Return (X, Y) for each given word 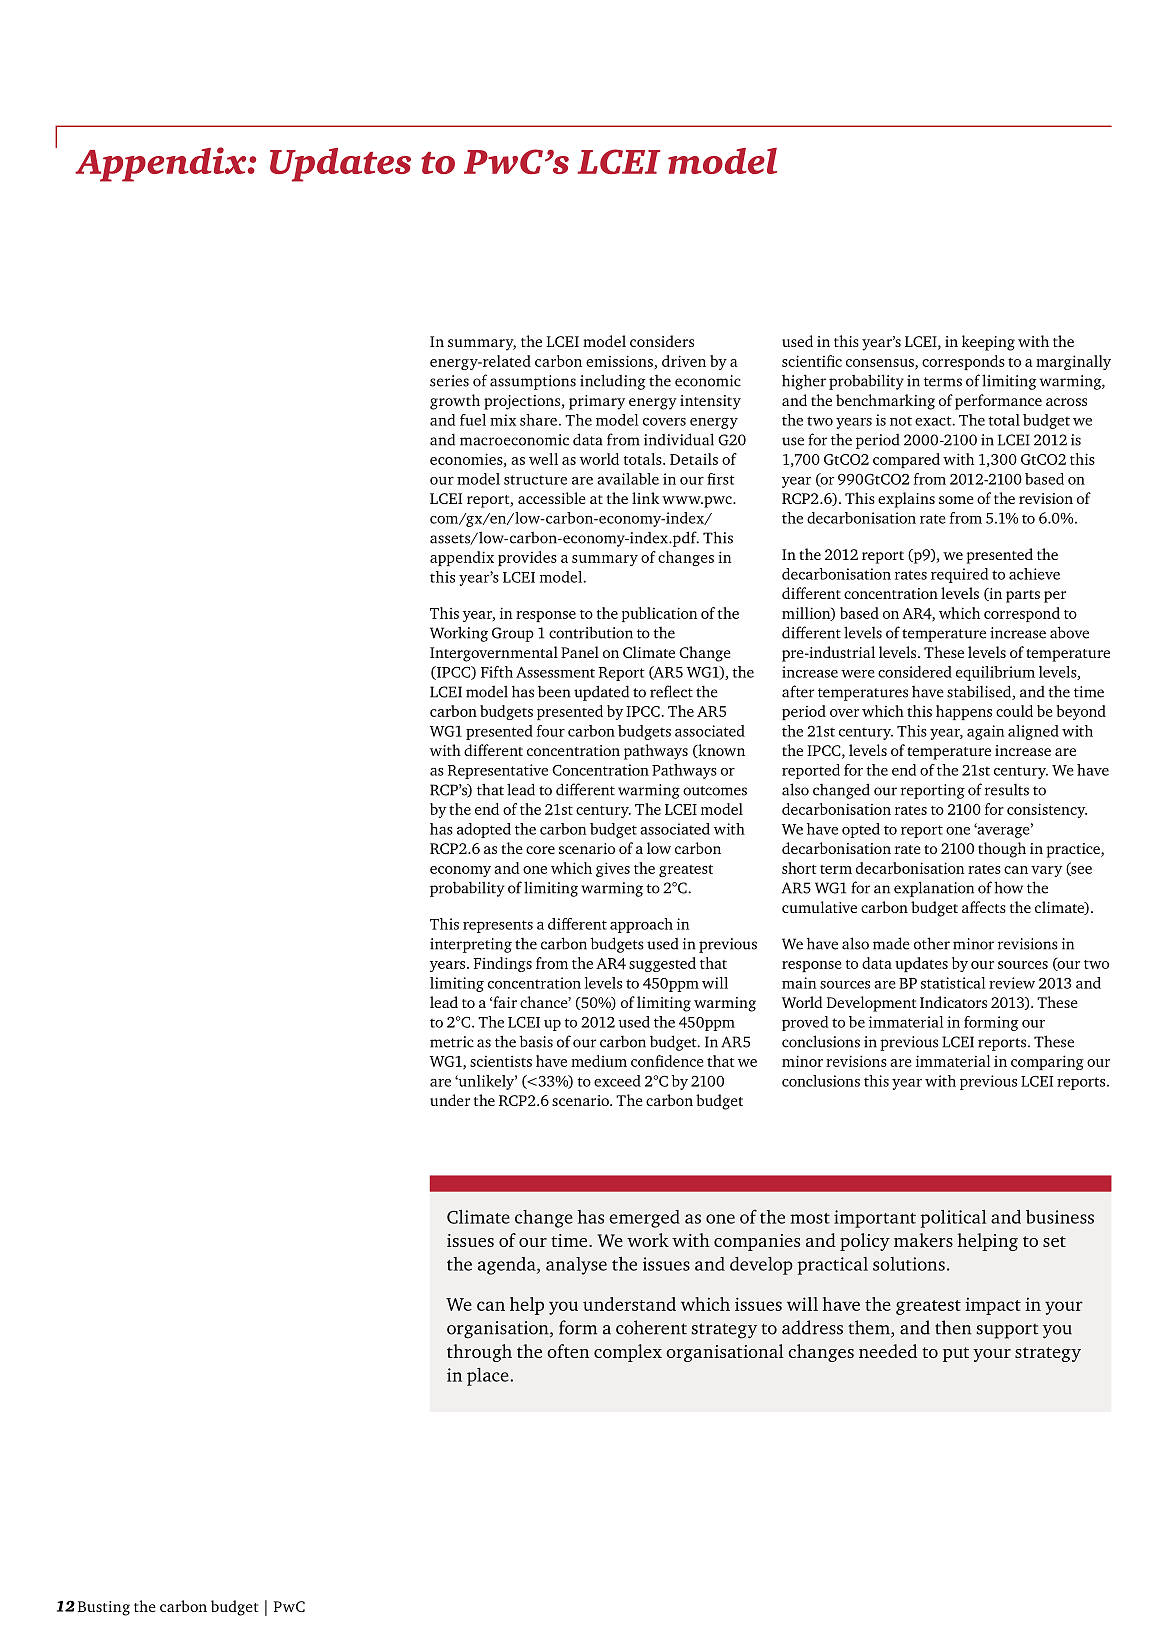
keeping (988, 343)
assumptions (533, 382)
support (1007, 1331)
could (1014, 711)
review (1012, 983)
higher (804, 382)
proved (805, 1023)
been (554, 691)
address (812, 1327)
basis (536, 1041)
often (568, 1351)
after (798, 691)
